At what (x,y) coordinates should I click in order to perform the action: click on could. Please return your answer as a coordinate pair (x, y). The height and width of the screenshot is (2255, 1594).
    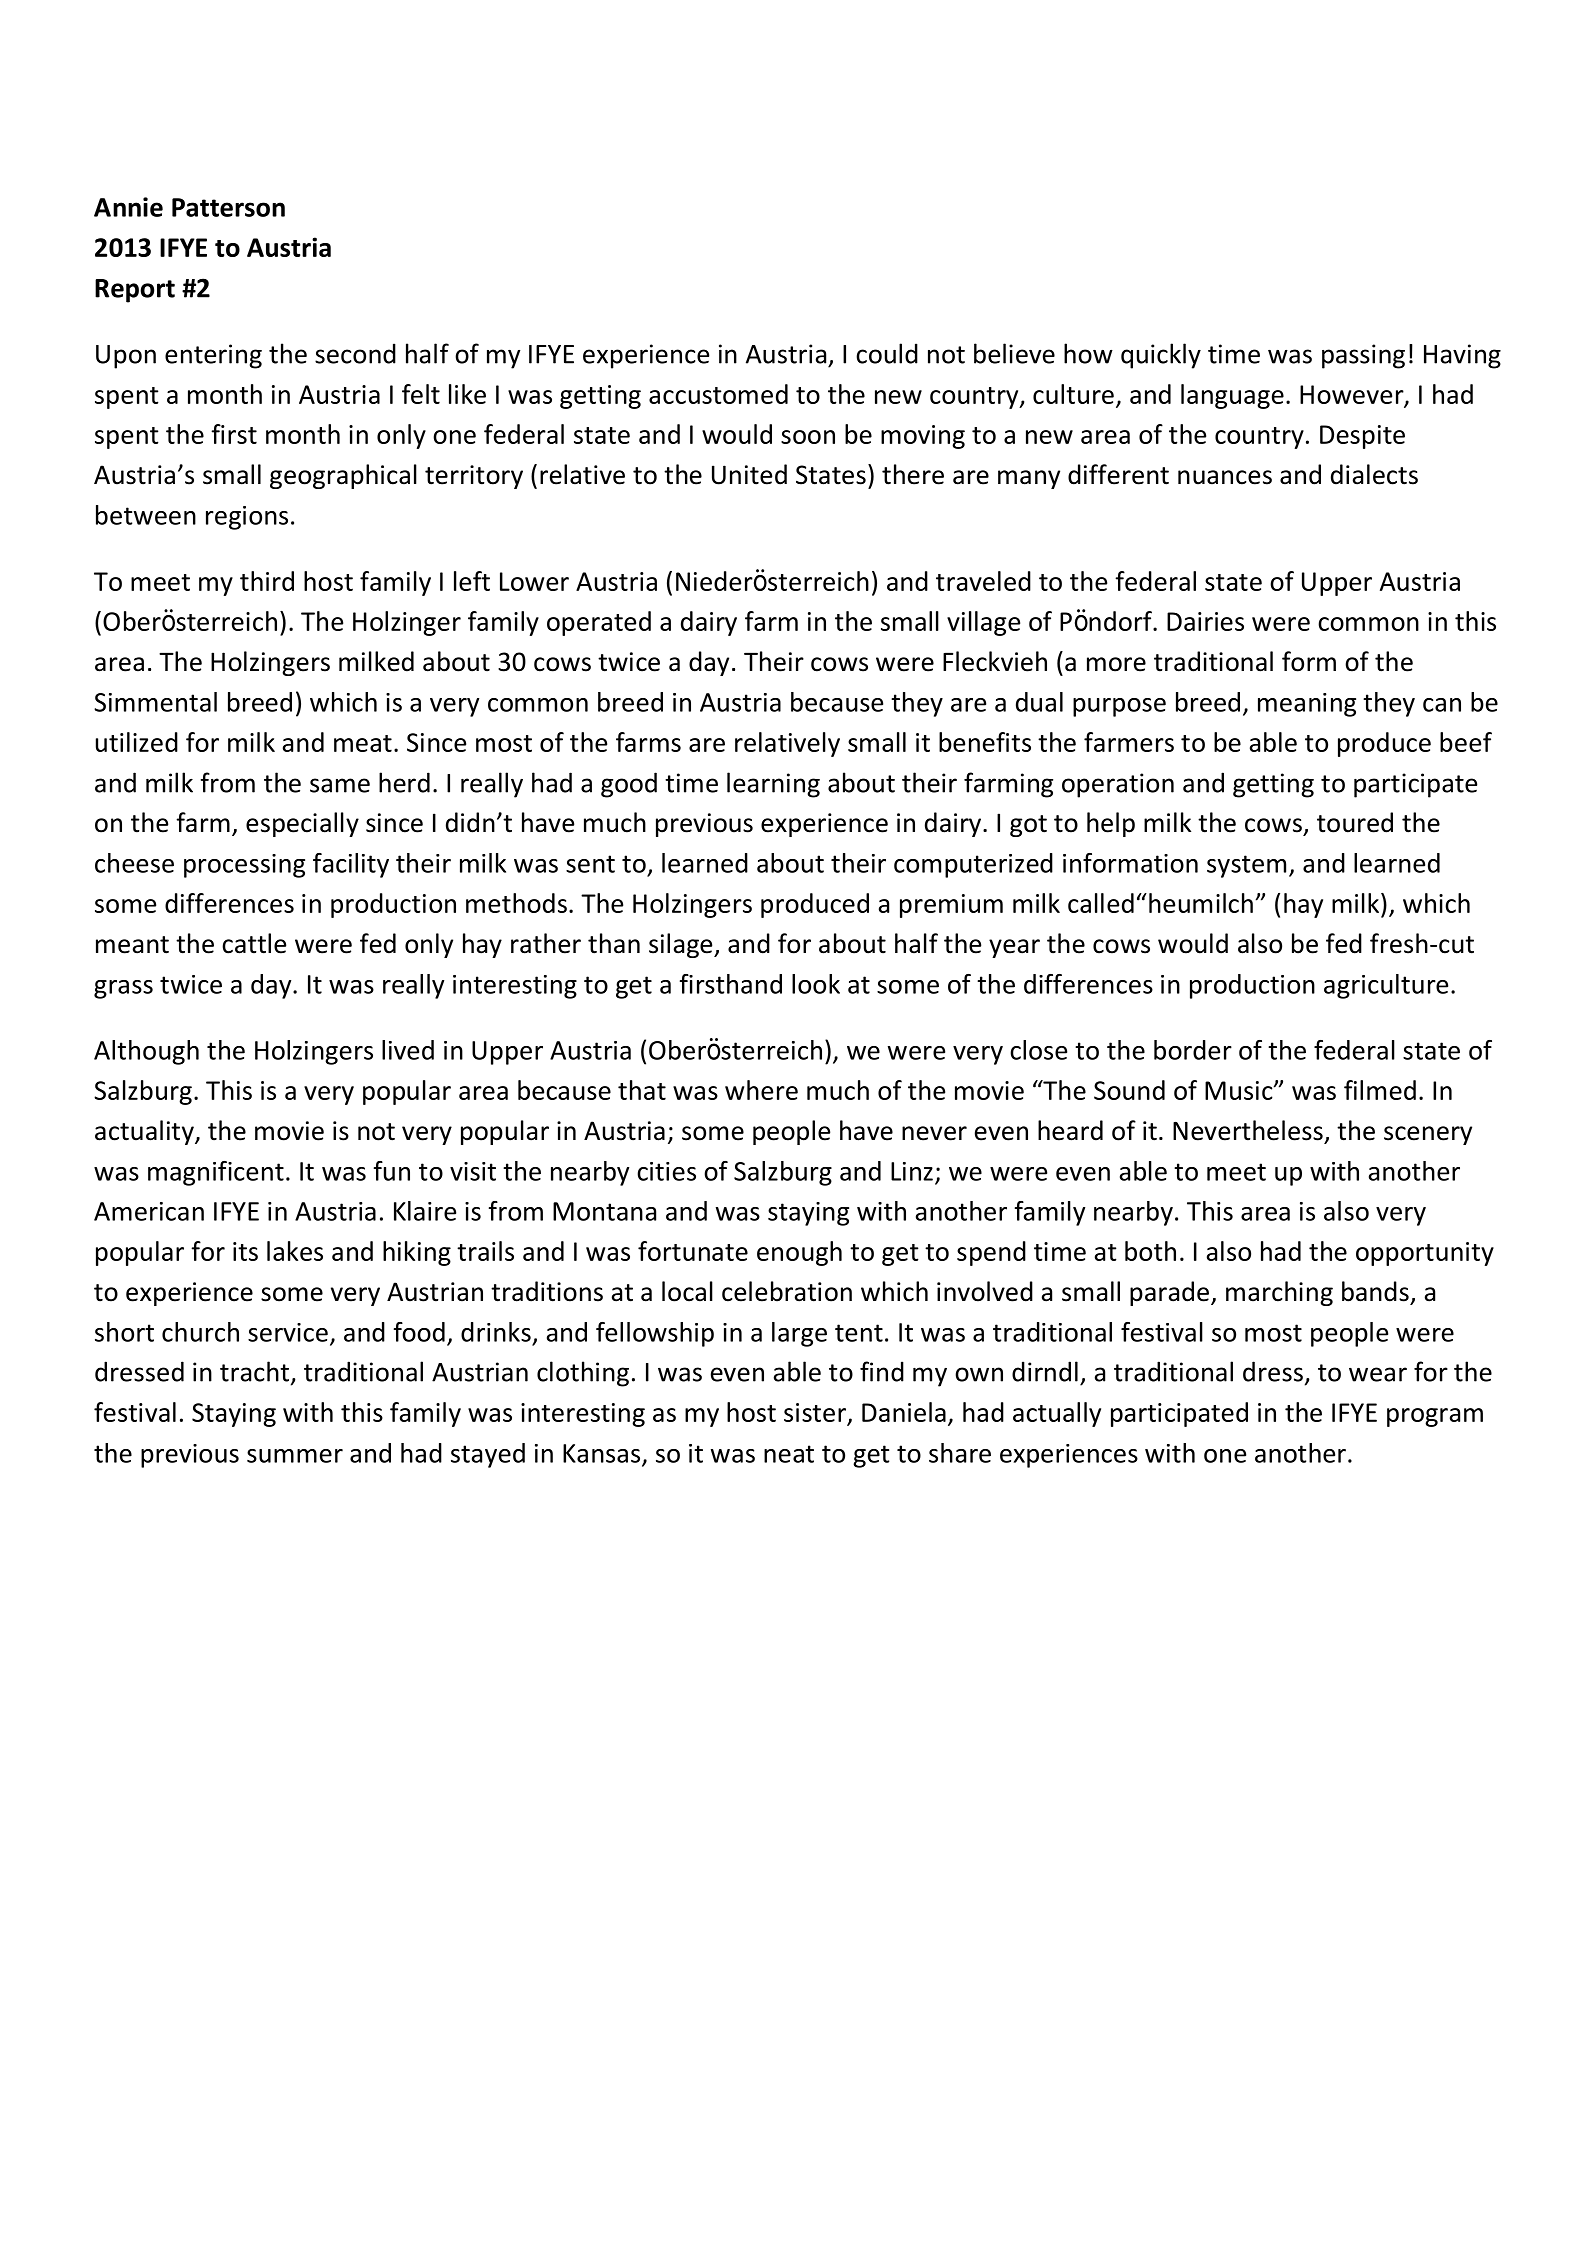
    Looking at the image, I should click on (887, 353).
